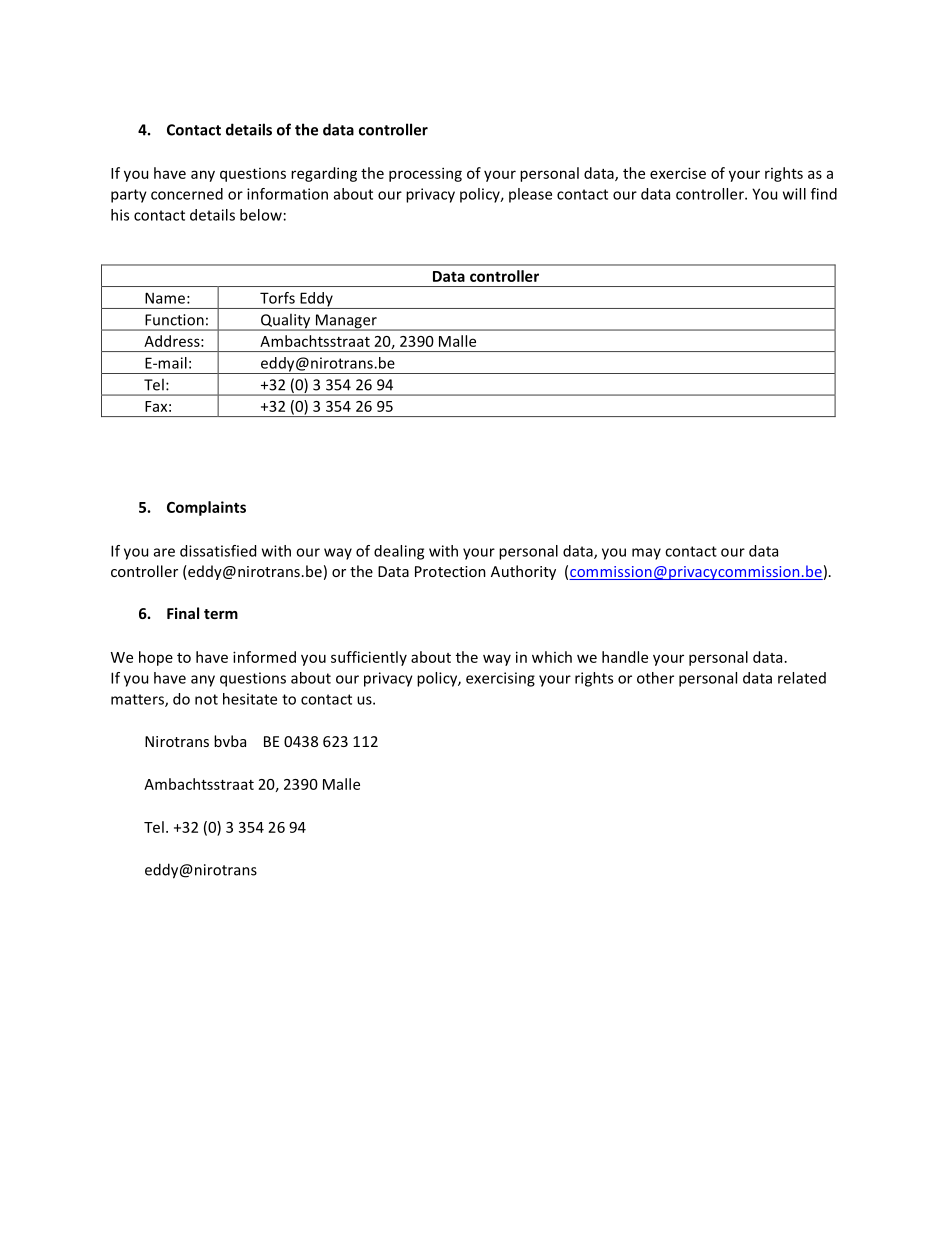  Describe the element at coordinates (206, 508) in the screenshot. I see `Complaints` at that location.
